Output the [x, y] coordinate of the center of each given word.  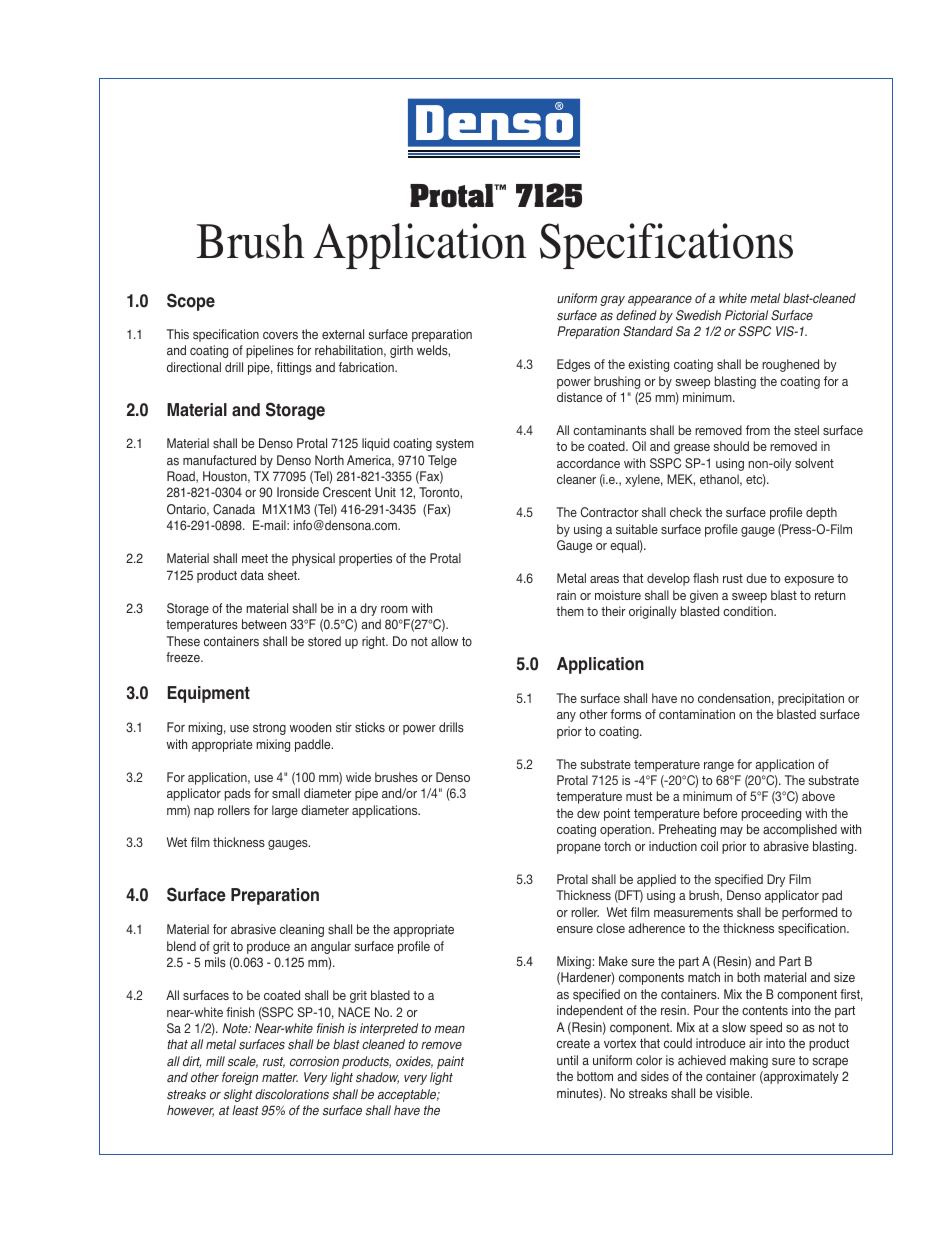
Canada [234, 509]
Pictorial [746, 315]
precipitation [811, 699]
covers [280, 336]
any [566, 717]
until [567, 1060]
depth [821, 513]
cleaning [302, 930]
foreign [240, 1078]
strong [269, 729]
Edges [573, 365]
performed [809, 913]
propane [579, 849]
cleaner [576, 479]
